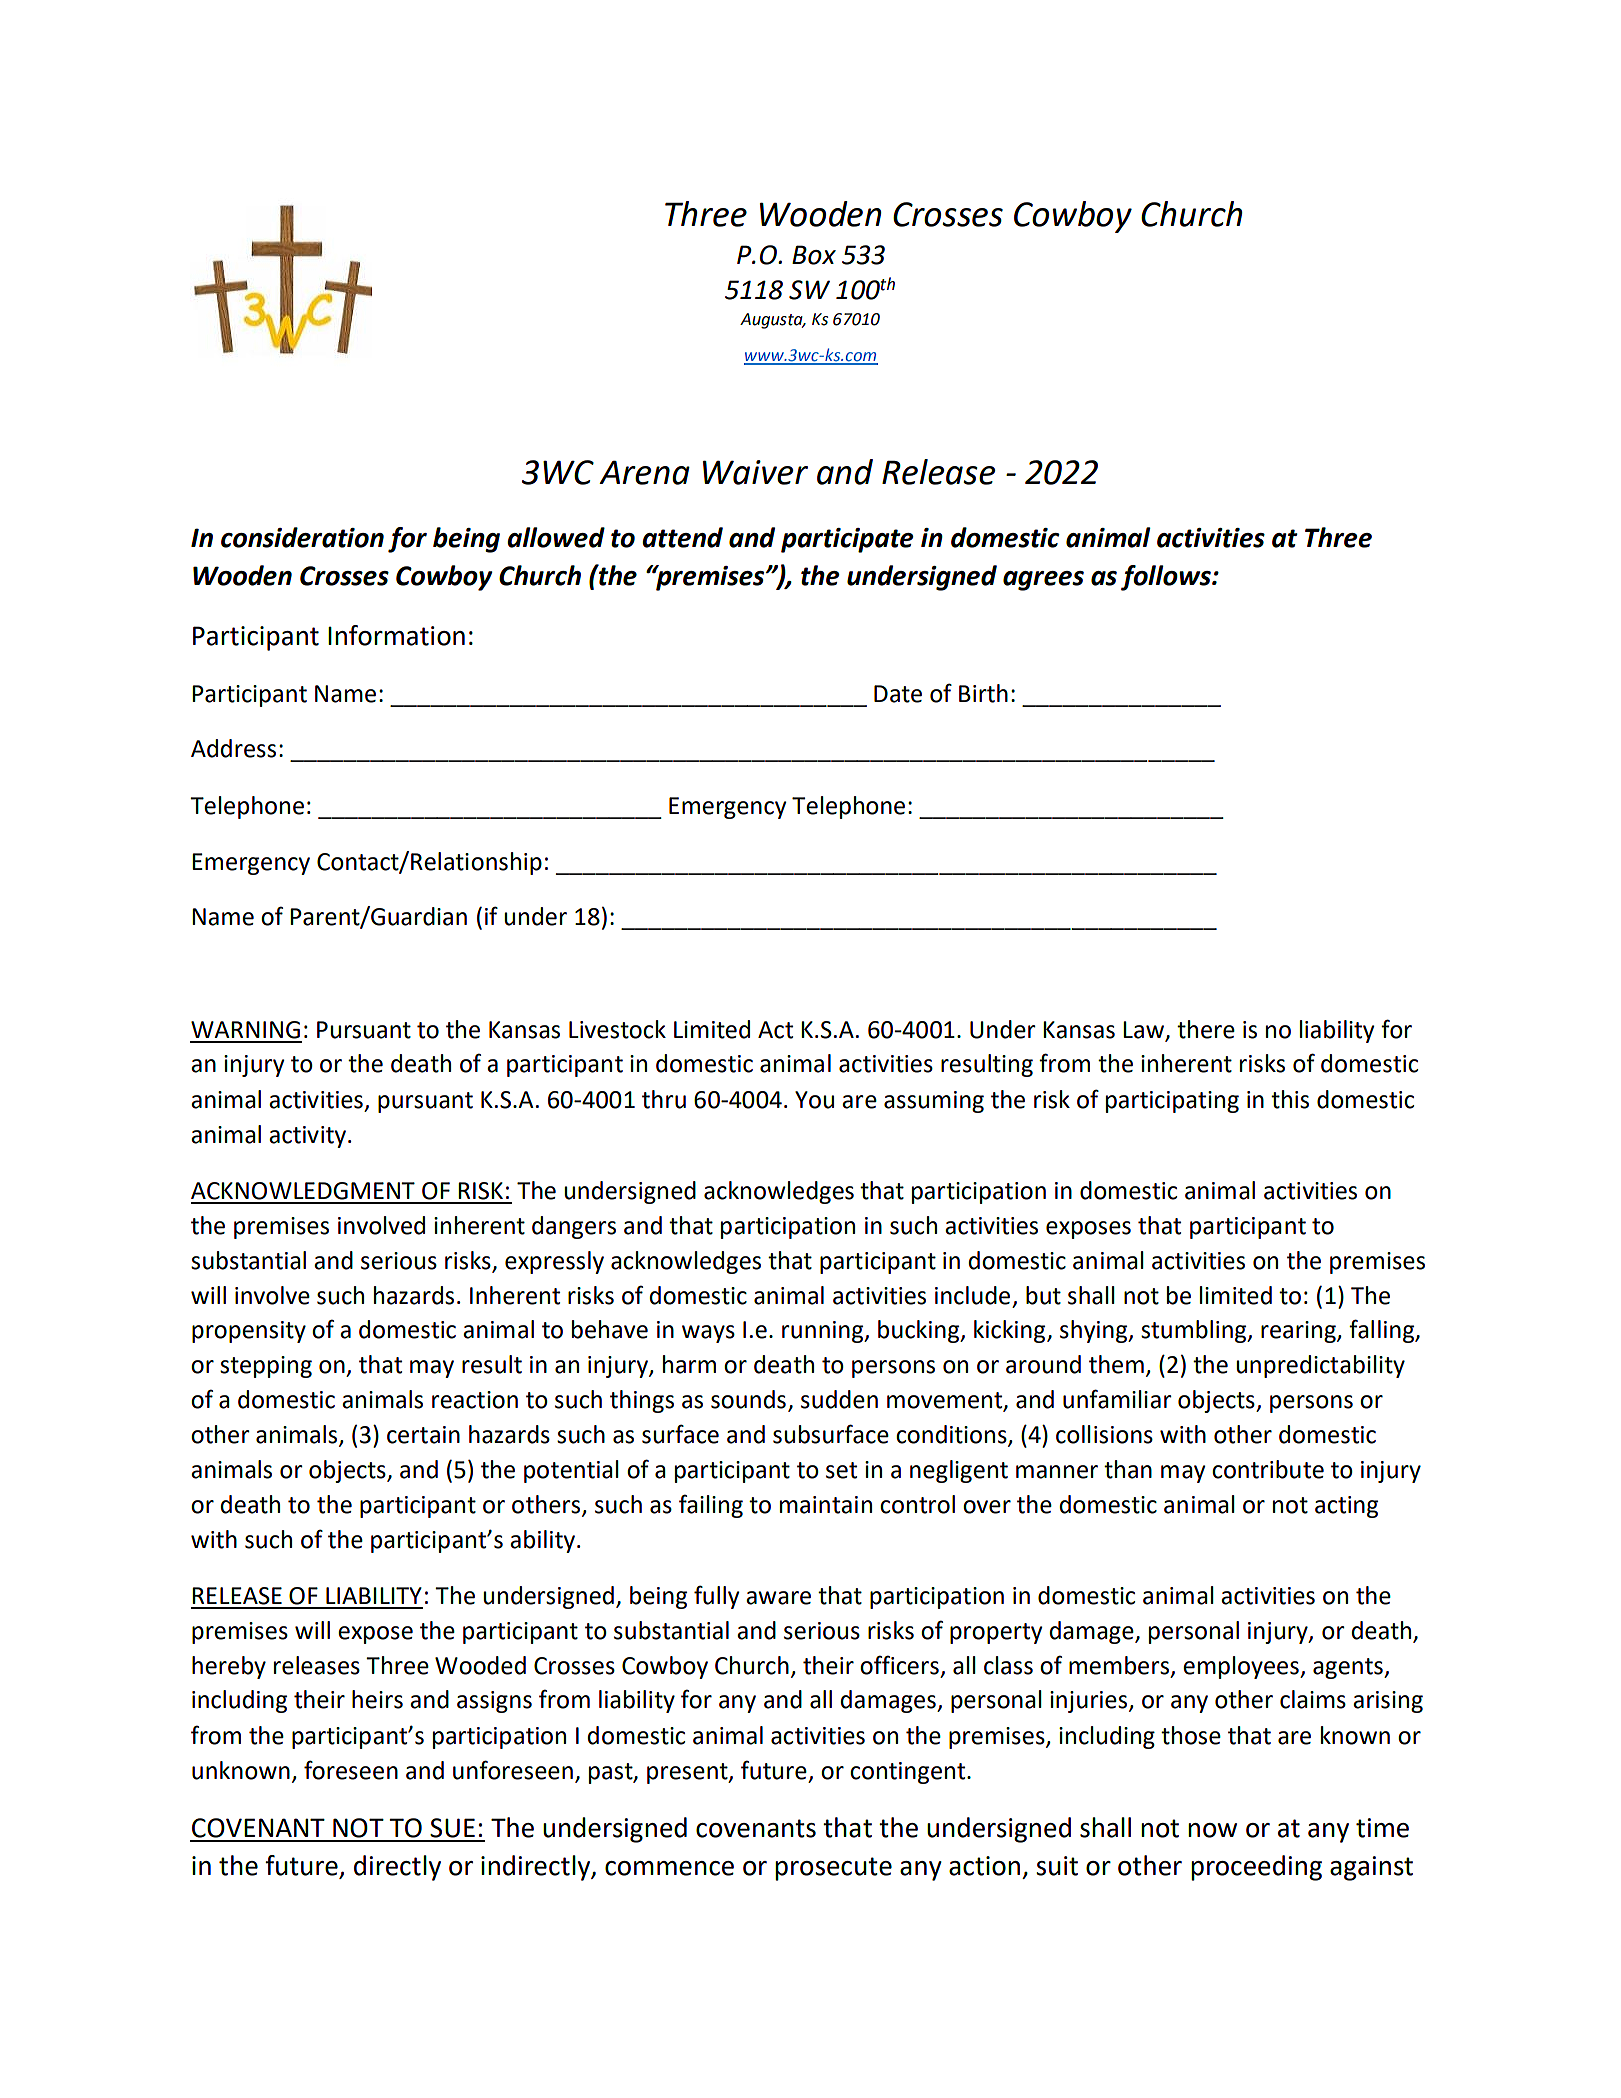 The image size is (1621, 2098). What do you see at coordinates (1043, 581) in the image?
I see `agrees` at bounding box center [1043, 581].
